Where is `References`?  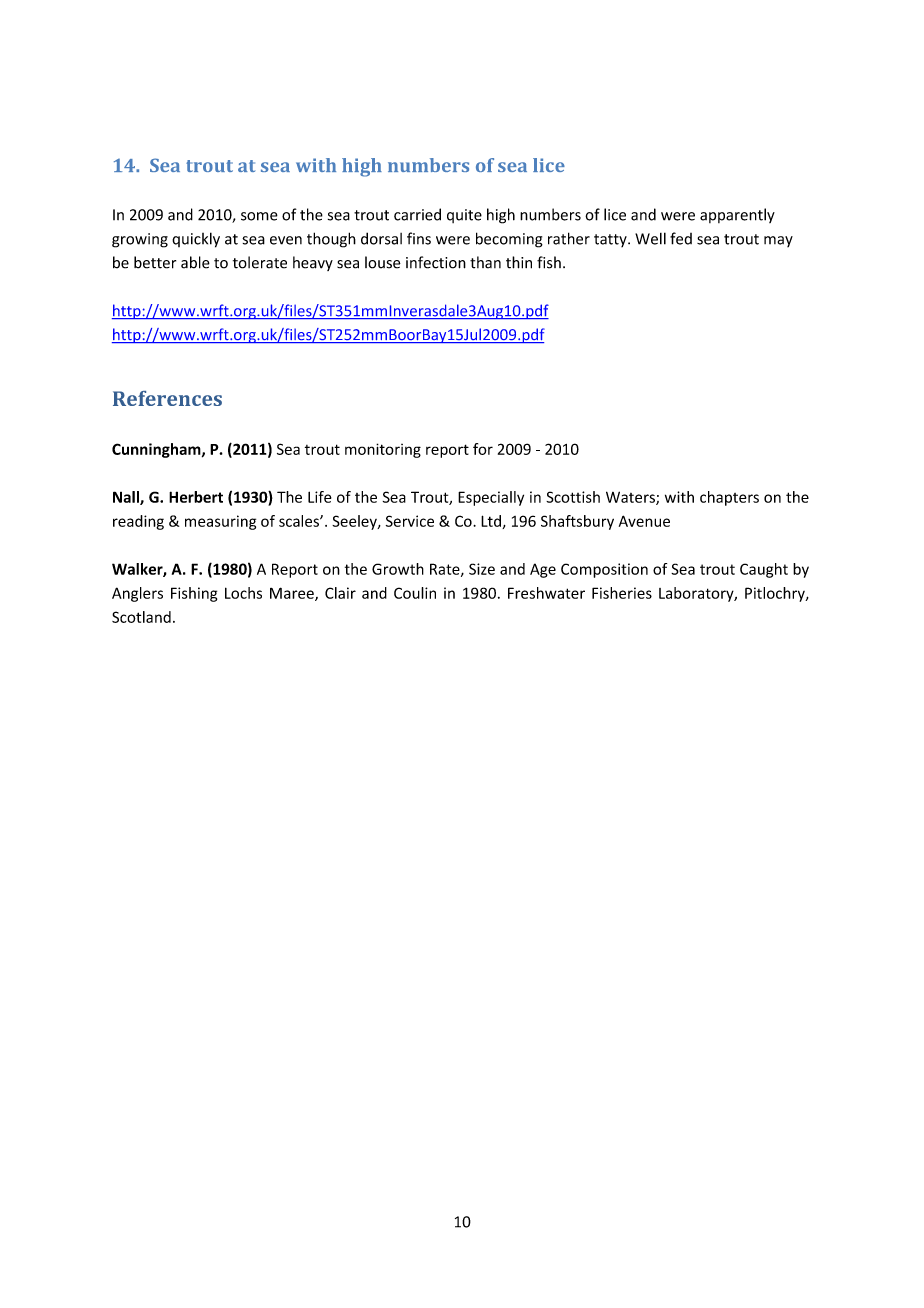
References is located at coordinates (167, 398).
